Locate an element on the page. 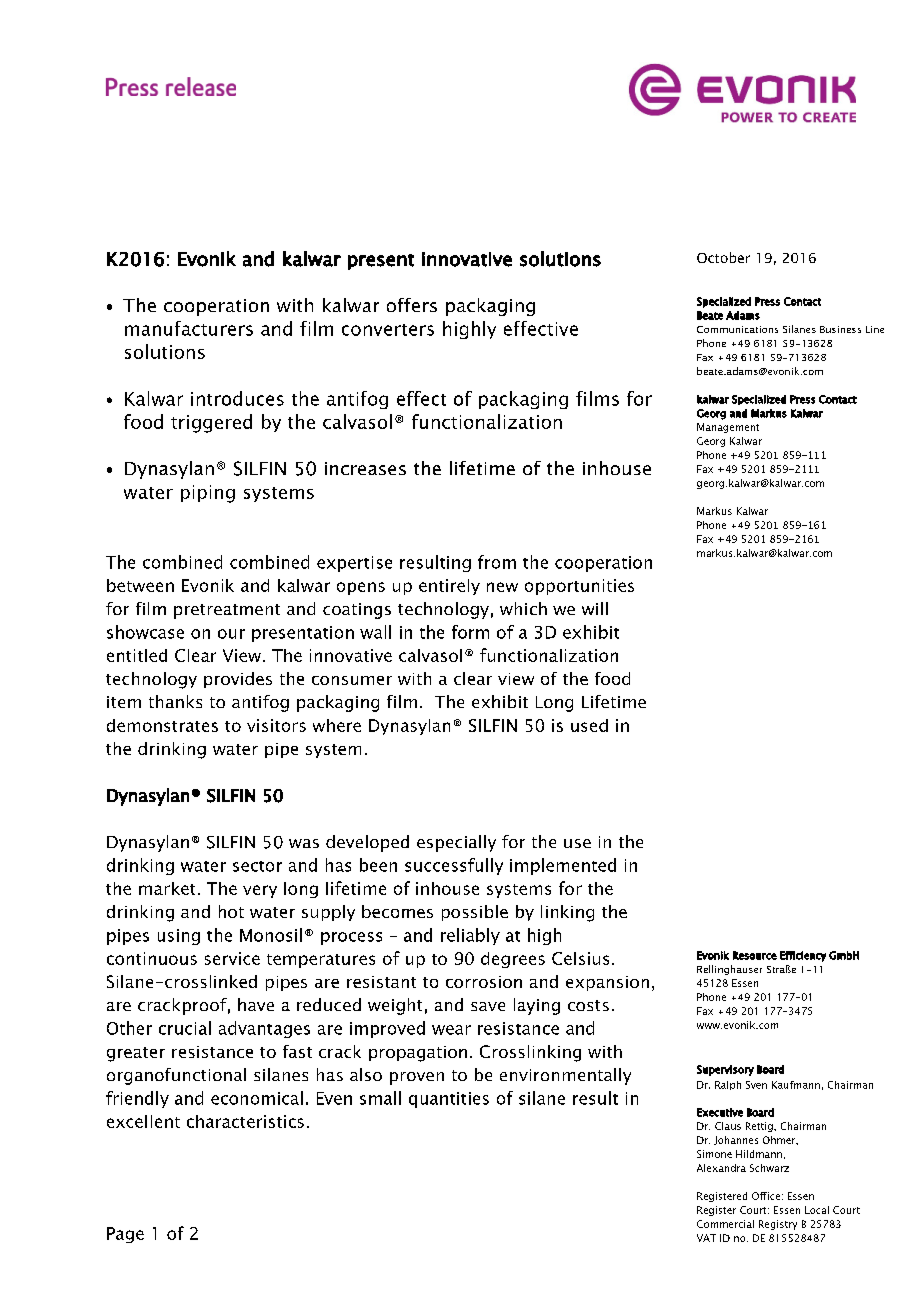 Image resolution: width=924 pixels, height=1308 pixels. new is located at coordinates (502, 587).
